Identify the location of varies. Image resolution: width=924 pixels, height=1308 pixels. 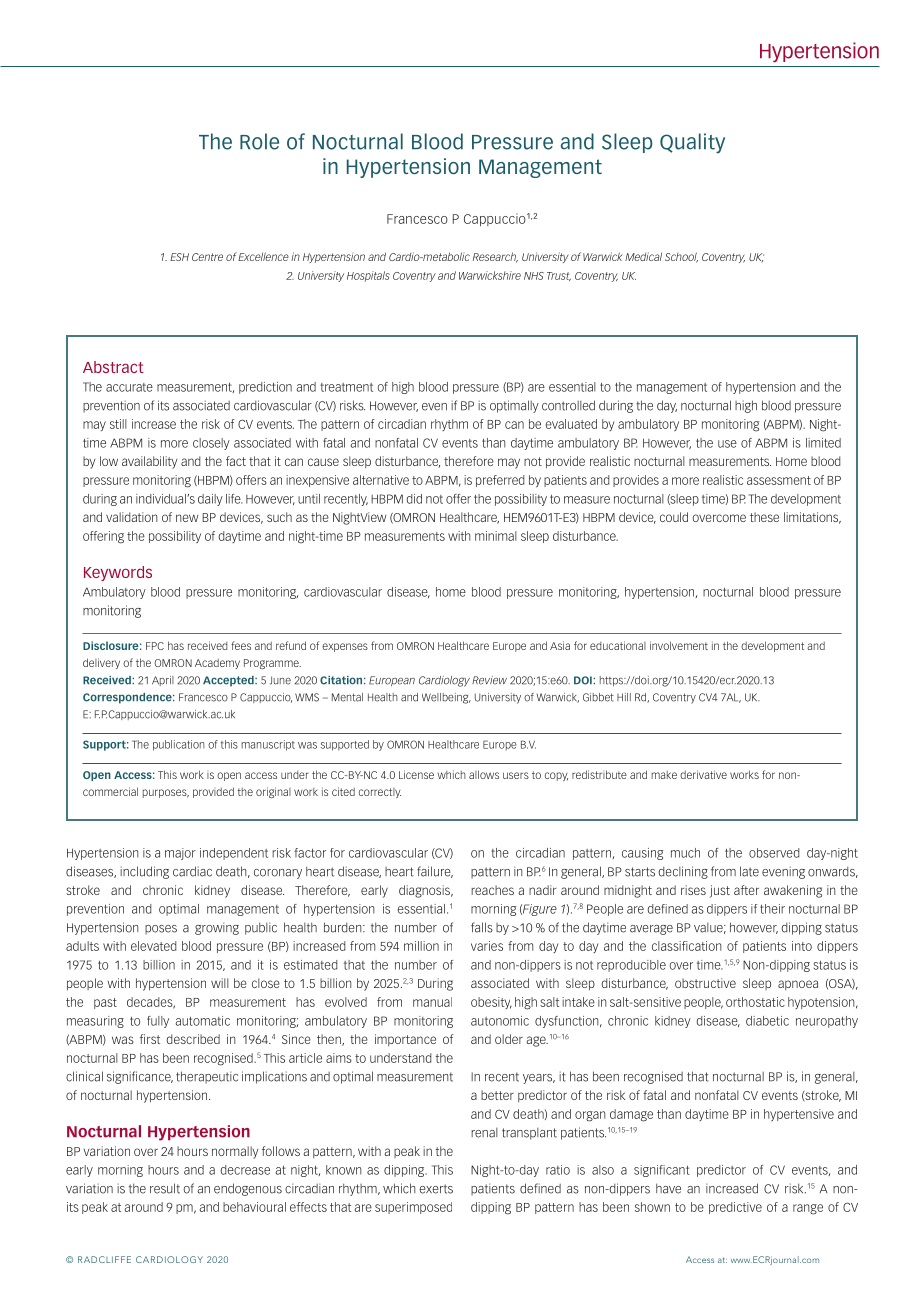
(487, 946).
